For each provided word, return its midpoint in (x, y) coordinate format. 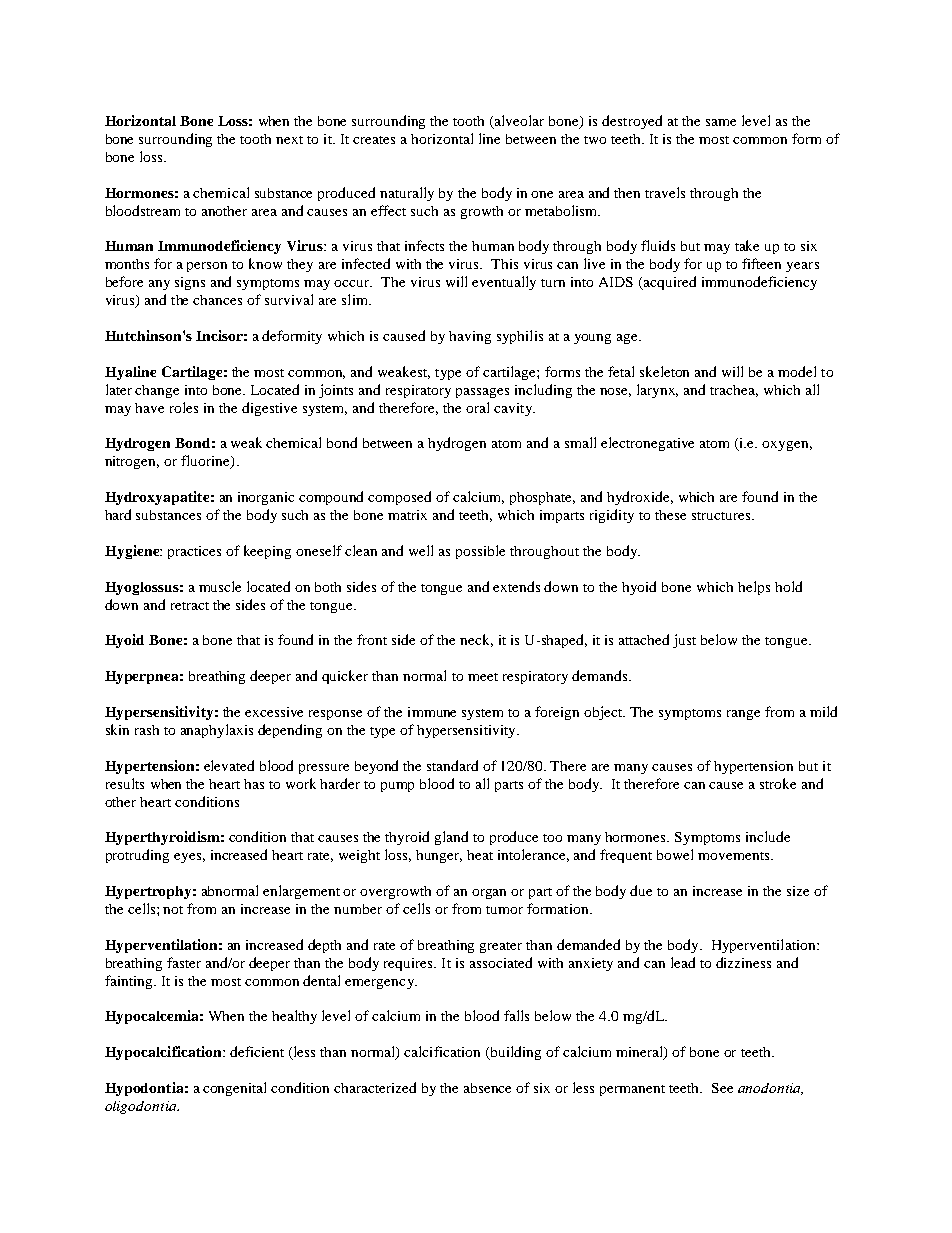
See (722, 1088)
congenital (234, 1089)
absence (487, 1088)
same (721, 122)
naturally (407, 194)
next (289, 140)
